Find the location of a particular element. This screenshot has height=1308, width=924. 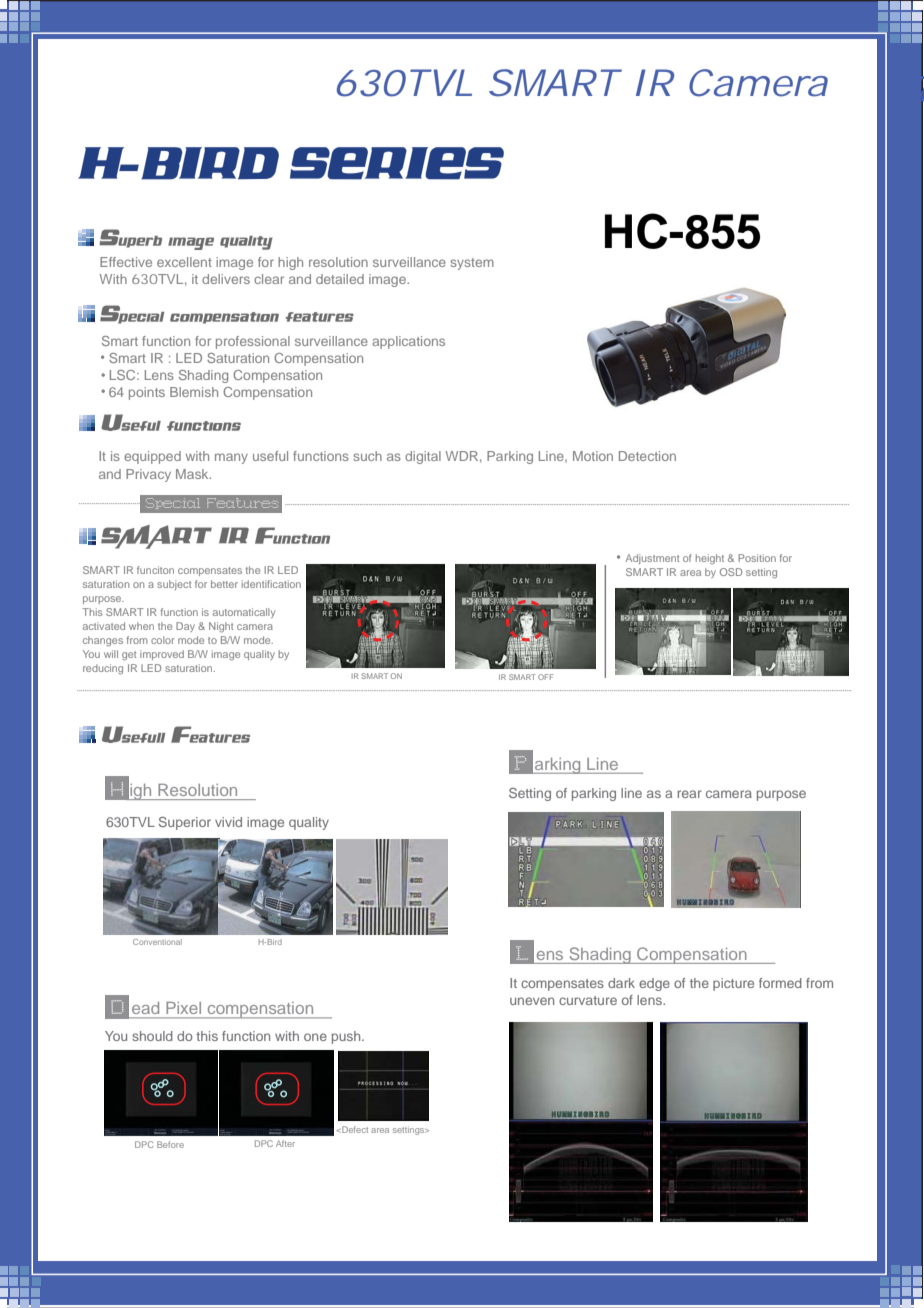

improved is located at coordinates (162, 655).
